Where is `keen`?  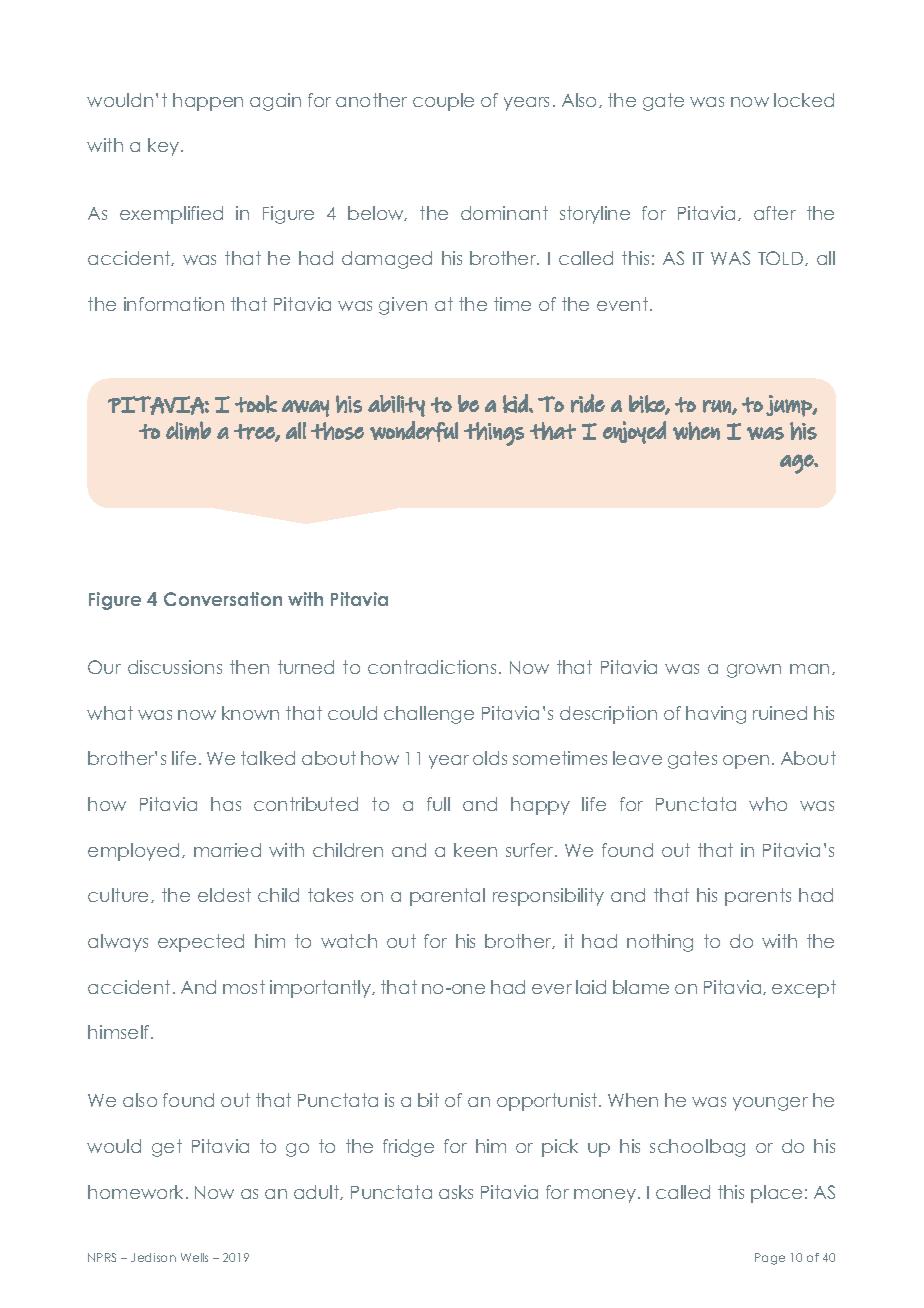
keen is located at coordinates (475, 850).
